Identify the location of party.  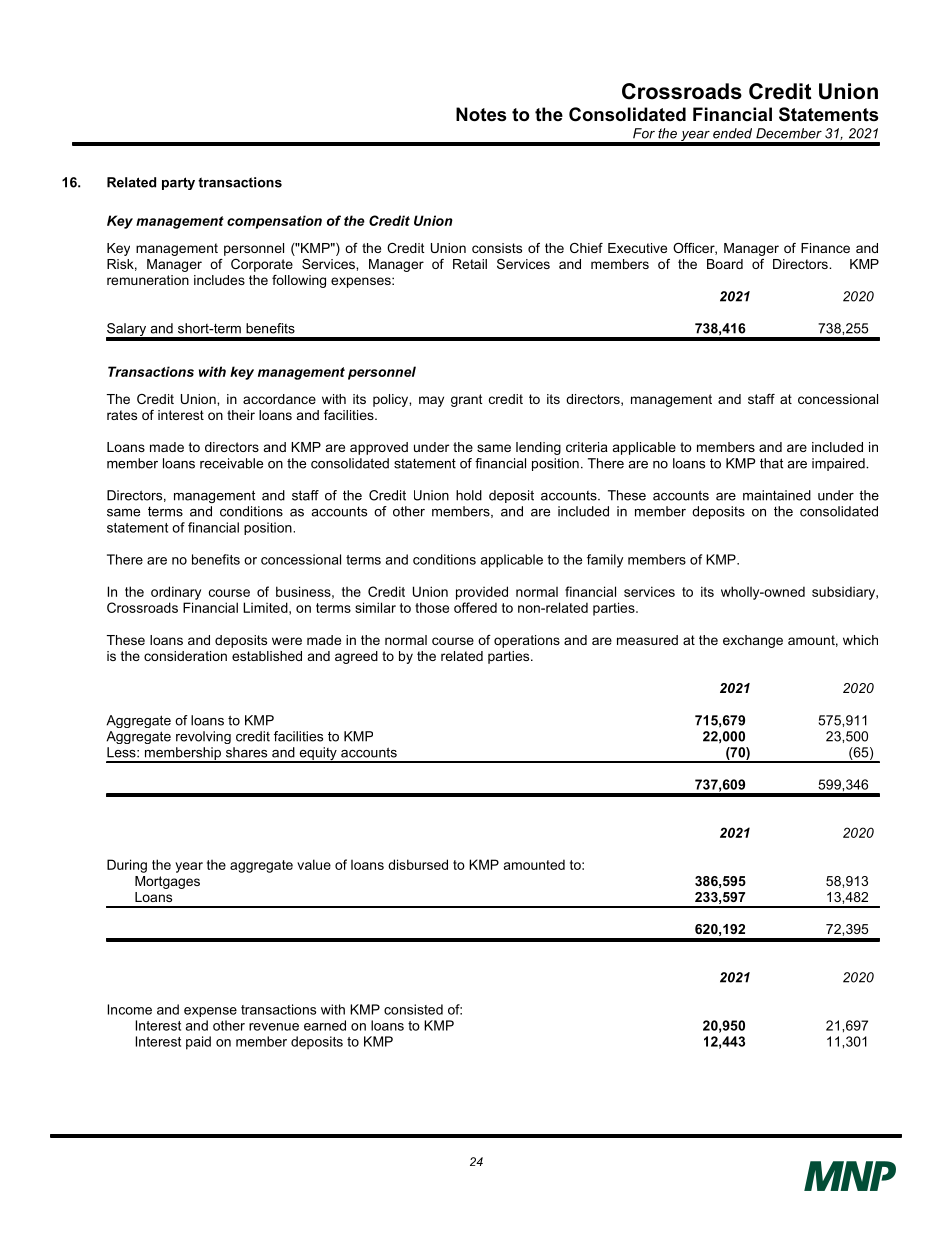
(178, 183).
